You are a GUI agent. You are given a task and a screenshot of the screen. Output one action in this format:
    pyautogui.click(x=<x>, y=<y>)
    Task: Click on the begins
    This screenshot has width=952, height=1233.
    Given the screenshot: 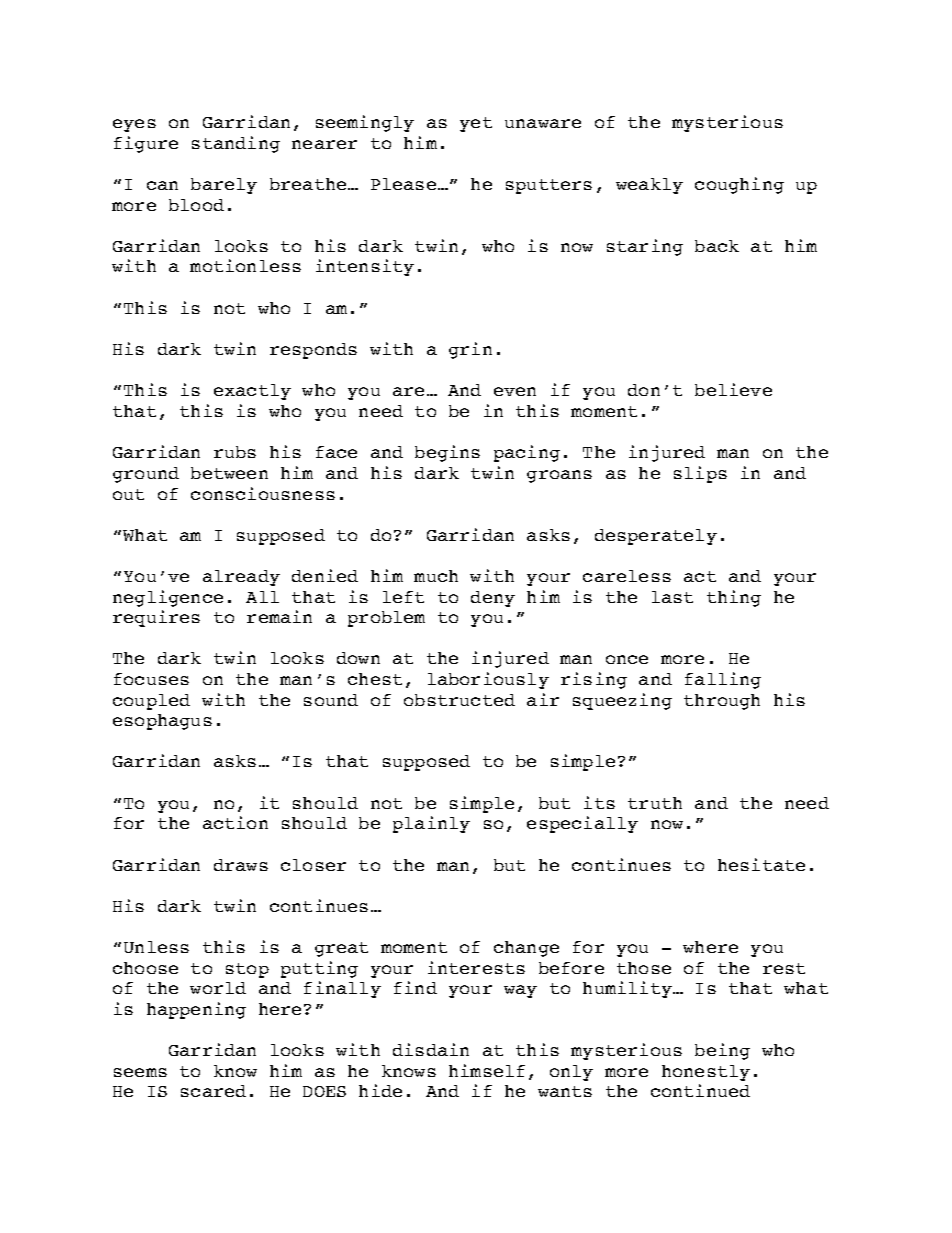 What is the action you would take?
    pyautogui.click(x=447, y=453)
